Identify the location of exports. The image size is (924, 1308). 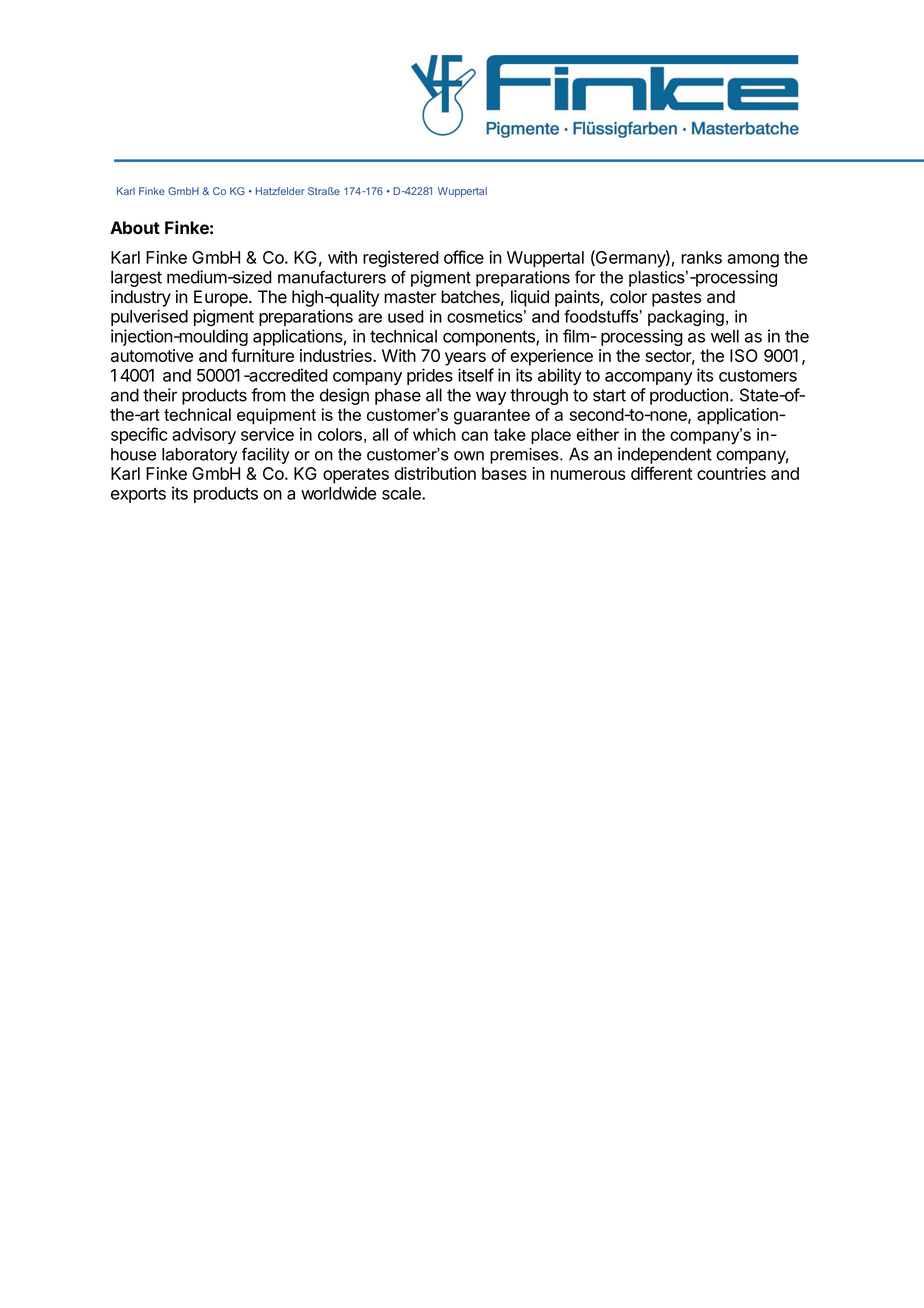
(138, 495).
